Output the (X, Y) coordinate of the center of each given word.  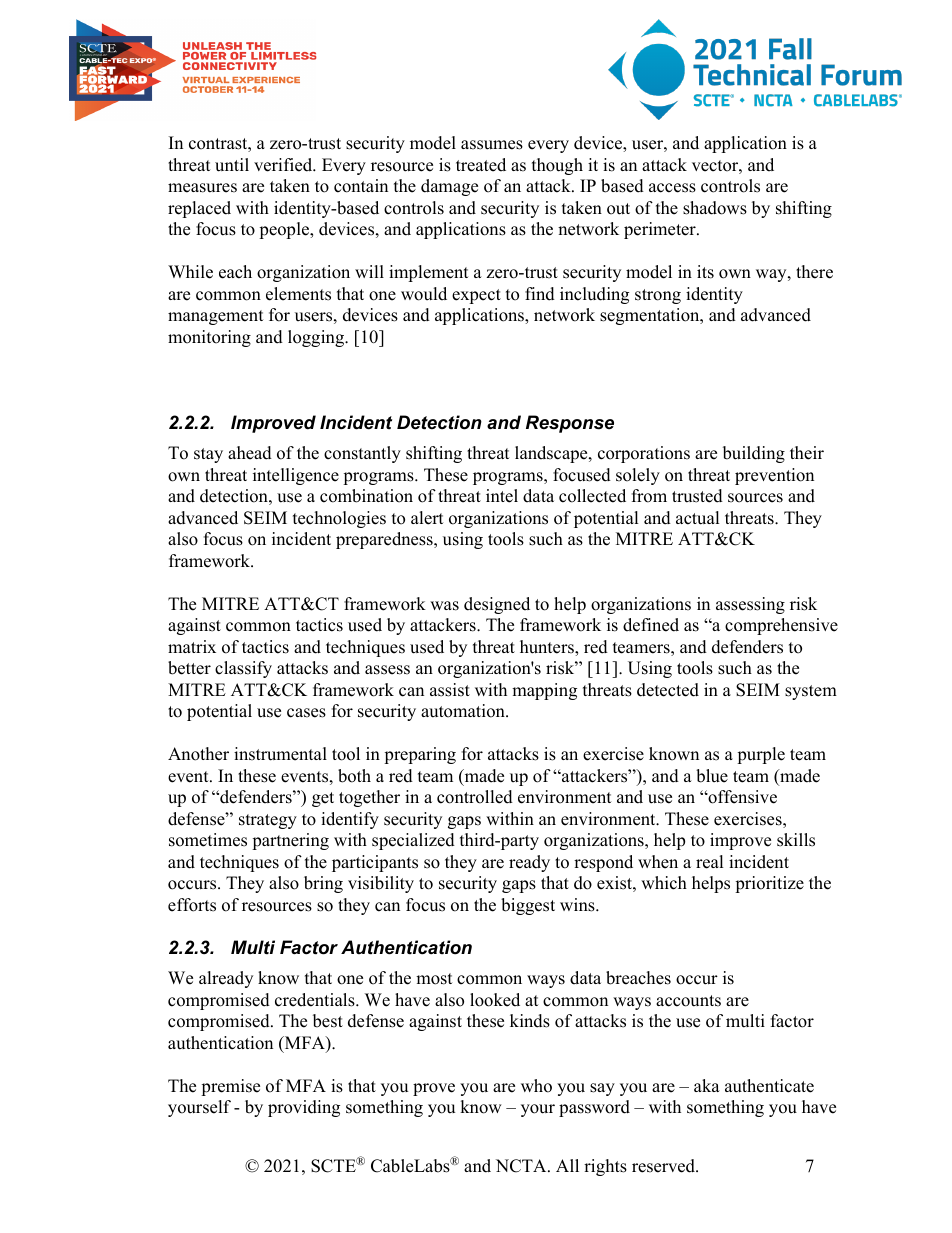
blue (712, 776)
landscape (552, 454)
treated (481, 165)
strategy (268, 821)
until (232, 165)
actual (698, 518)
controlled (475, 797)
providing (304, 1108)
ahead (250, 453)
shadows (715, 208)
